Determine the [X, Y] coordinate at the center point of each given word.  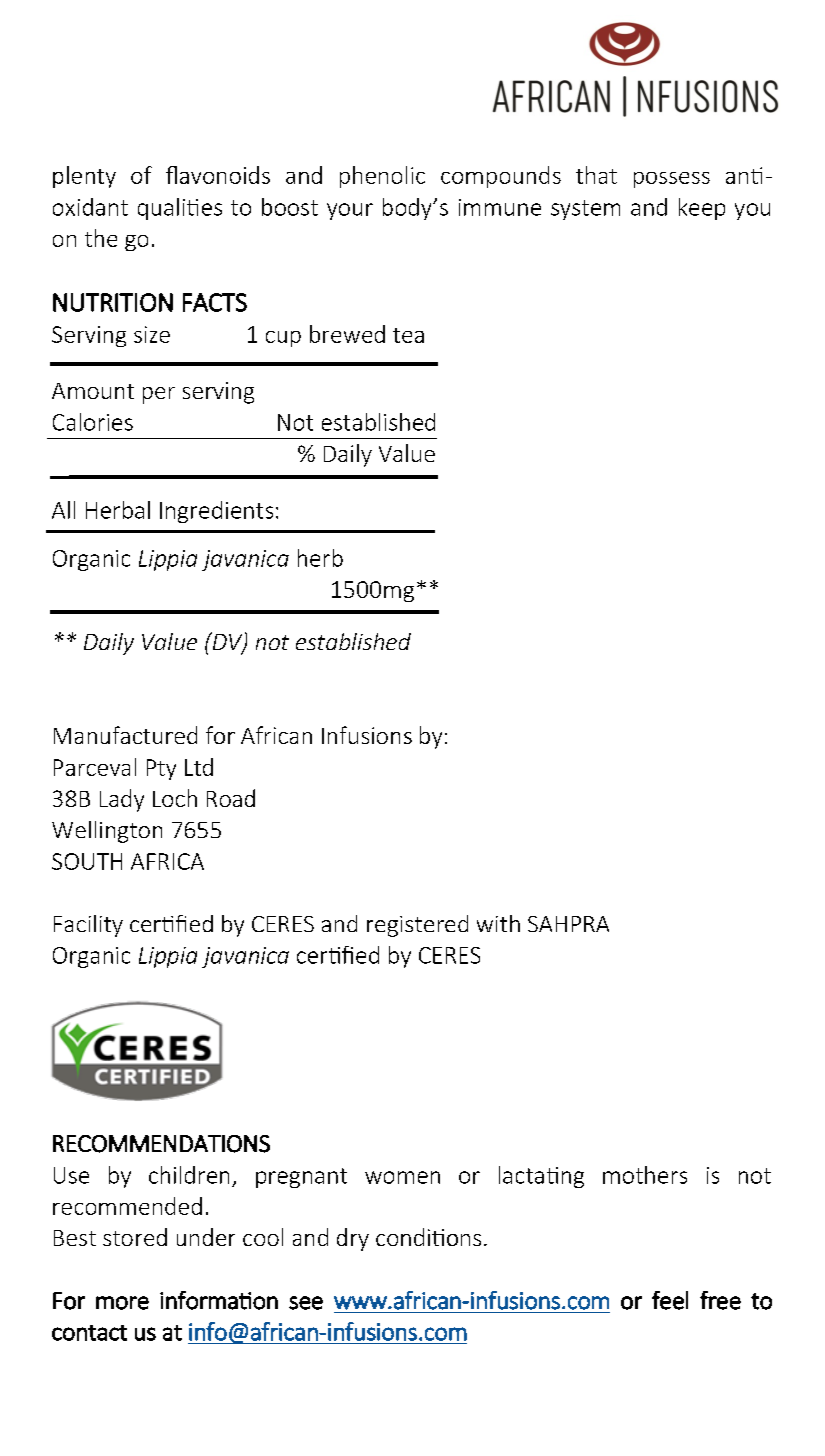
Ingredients [216, 512]
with [498, 923]
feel [670, 1300]
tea [408, 335]
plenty [84, 177]
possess [672, 180]
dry [353, 1239]
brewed [347, 334]
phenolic [382, 177]
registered [417, 926]
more [122, 1303]
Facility [88, 926]
